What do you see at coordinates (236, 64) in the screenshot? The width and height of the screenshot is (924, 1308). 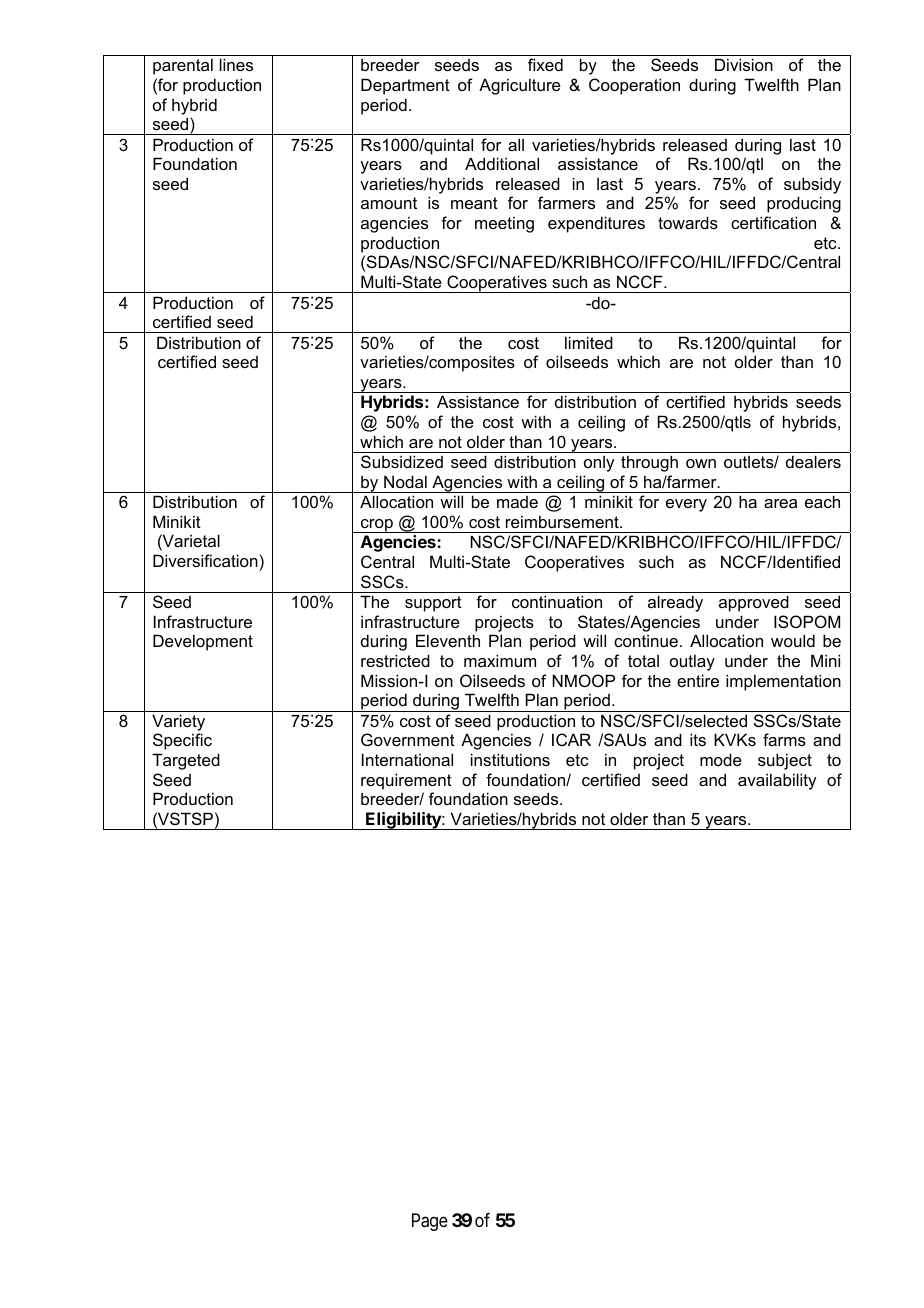 I see `lines` at bounding box center [236, 64].
